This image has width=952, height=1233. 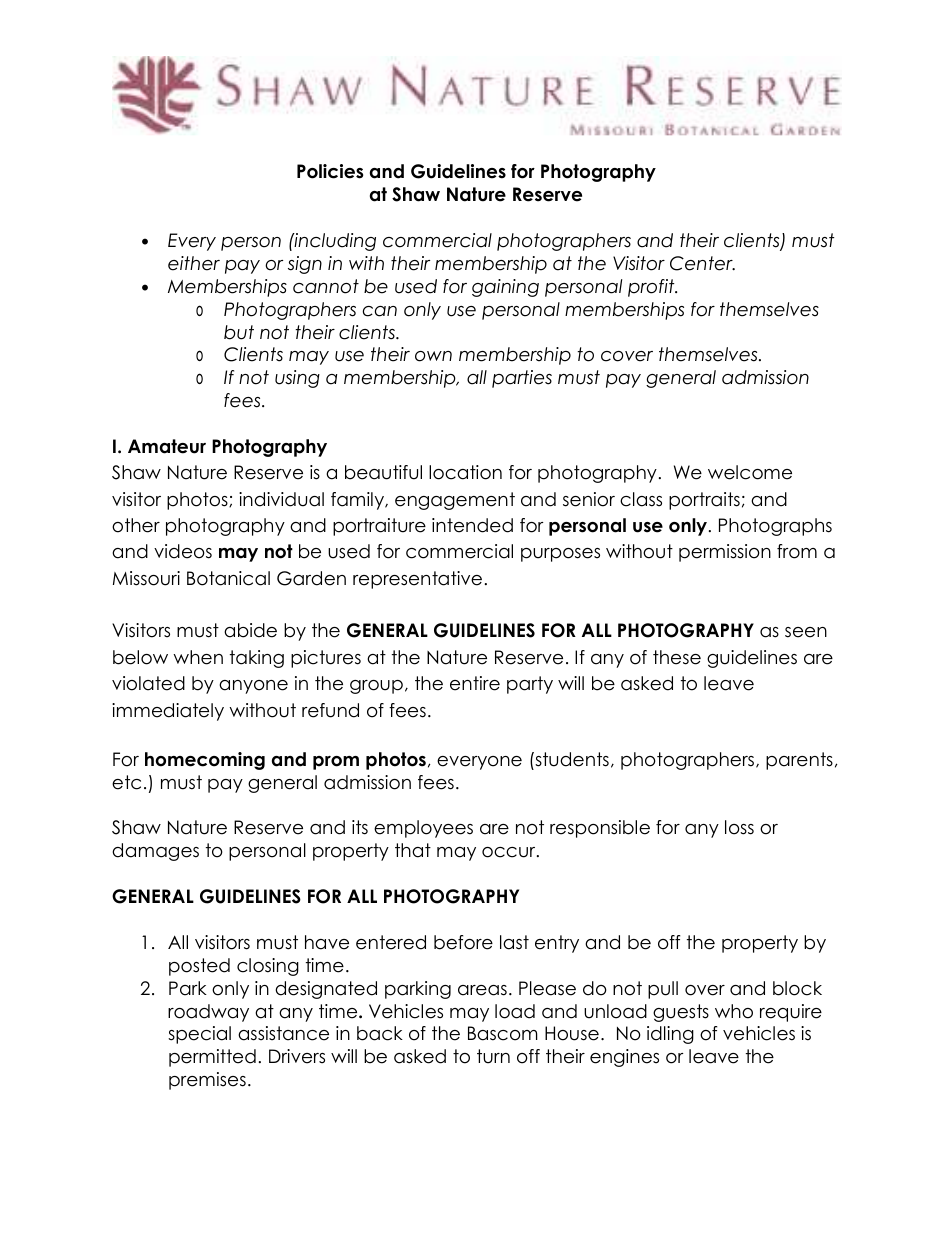 I want to click on turn, so click(x=493, y=1056).
